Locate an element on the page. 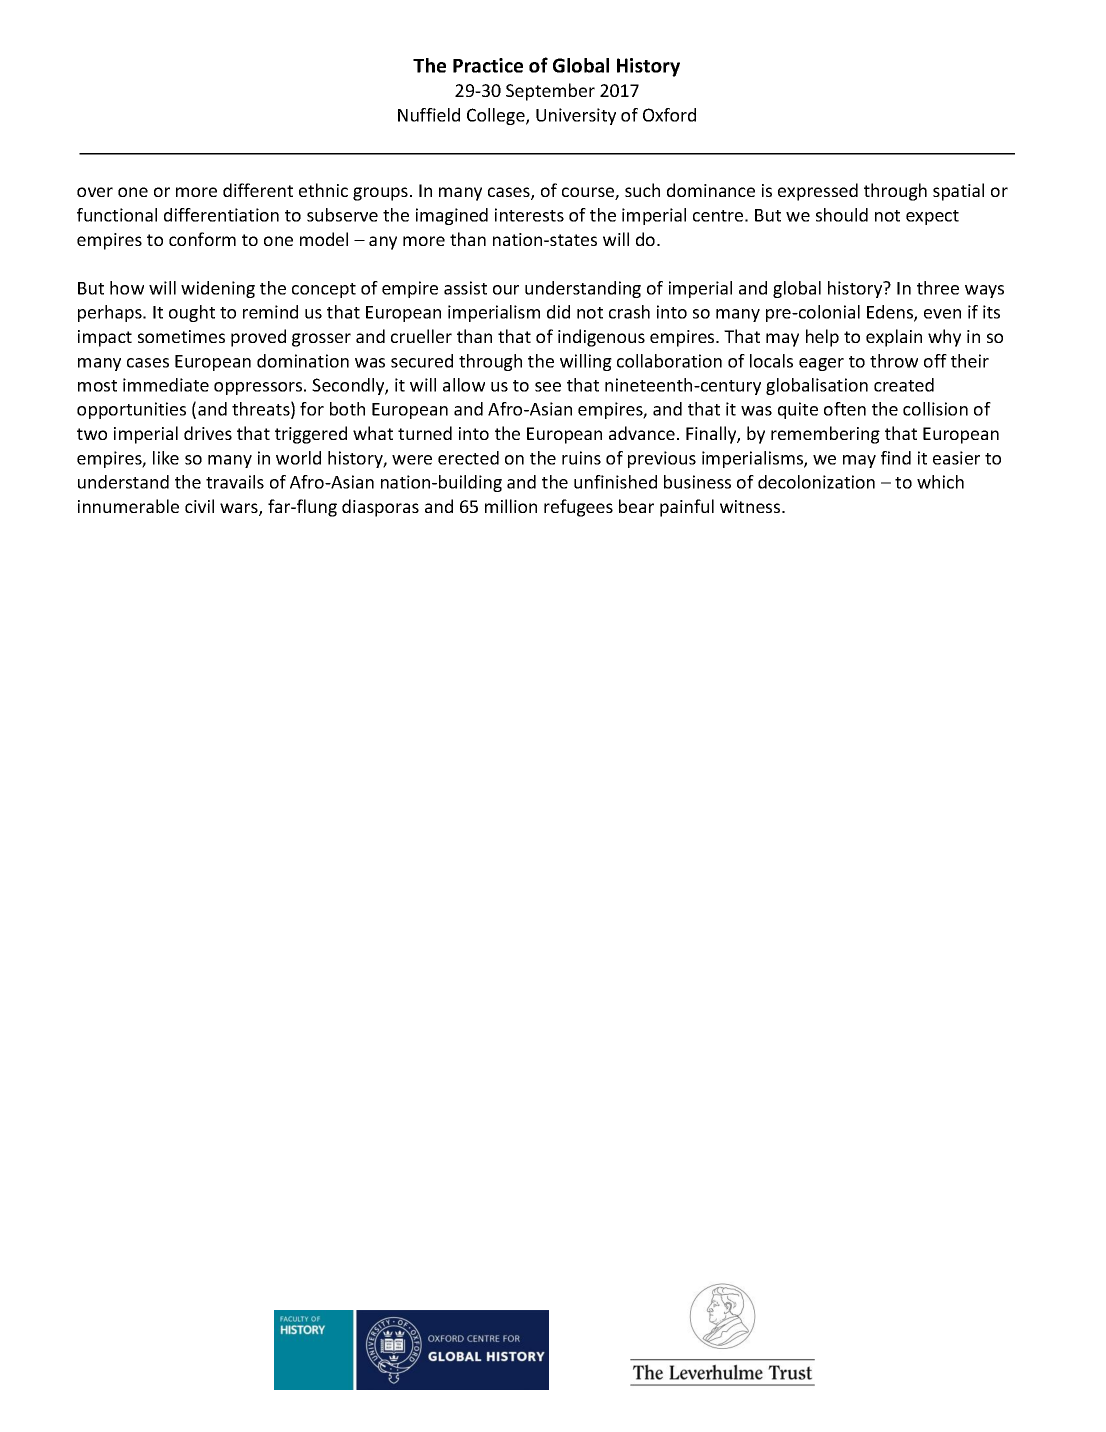 The width and height of the image is (1106, 1432). sometimes is located at coordinates (181, 336).
